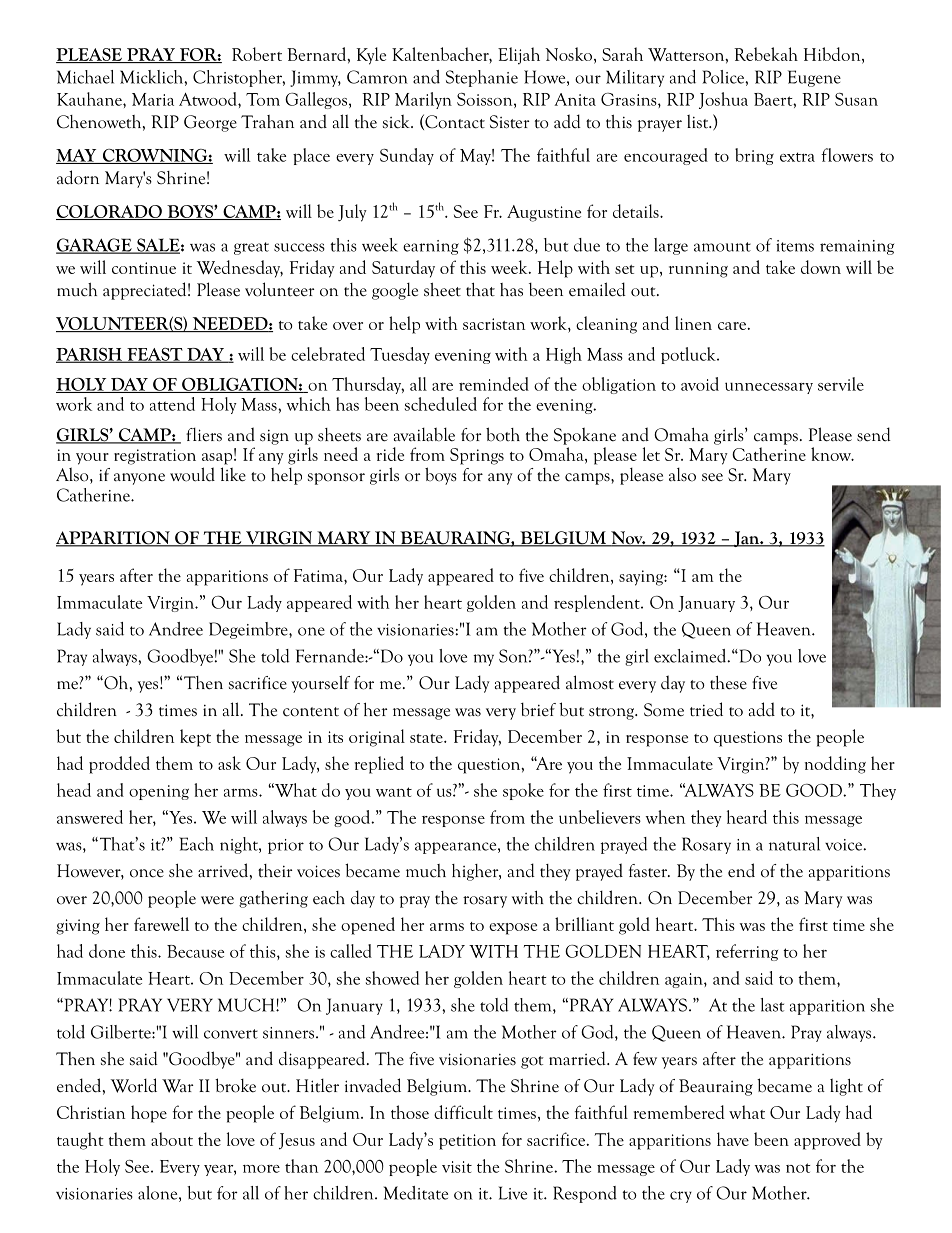 This page has height=1233, width=952. What do you see at coordinates (482, 78) in the page?
I see `Stephanie` at bounding box center [482, 78].
